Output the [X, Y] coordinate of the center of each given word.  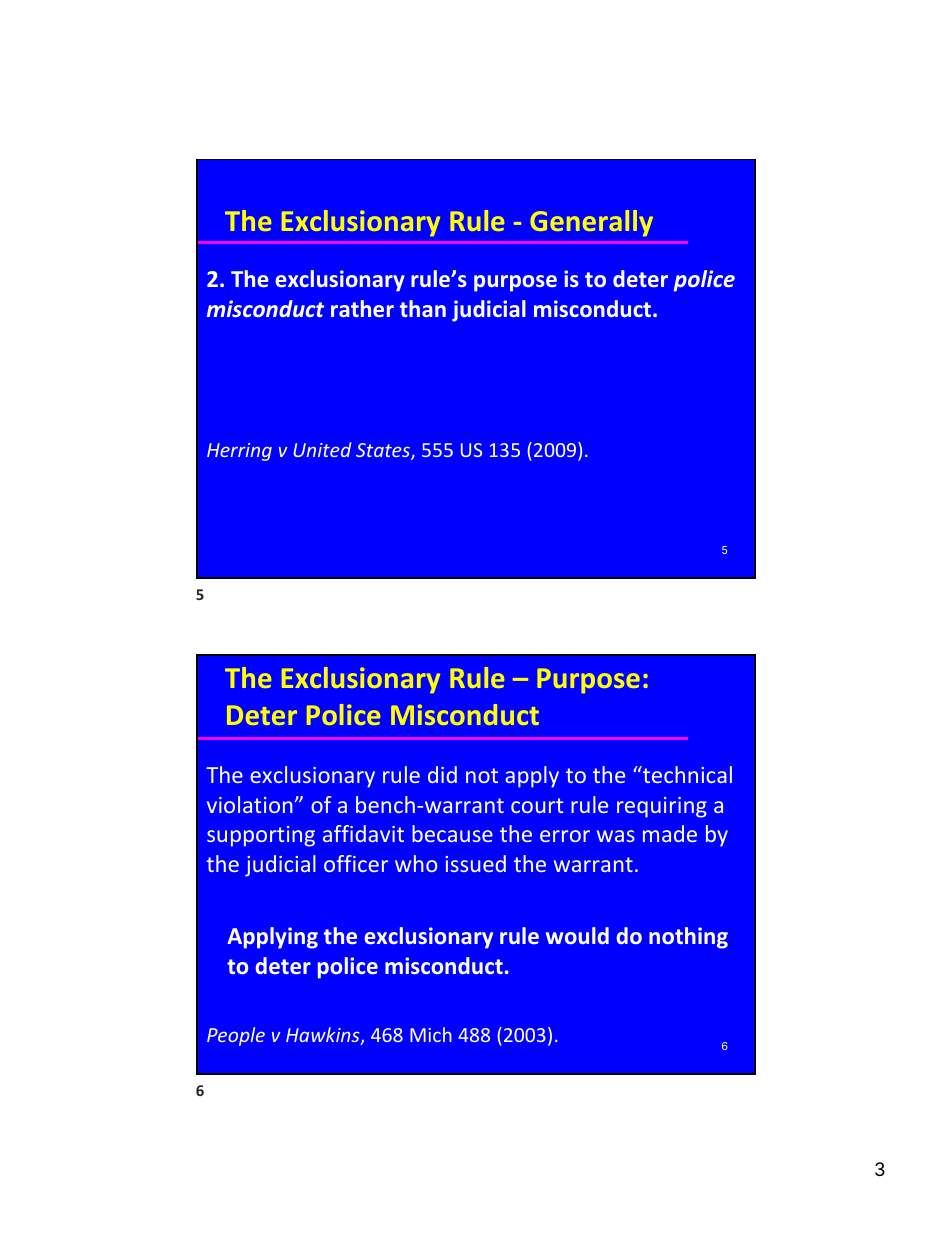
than [423, 308]
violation [250, 804]
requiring [662, 807]
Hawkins [324, 1036]
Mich [431, 1034]
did [442, 774]
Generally [591, 223]
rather [362, 308]
